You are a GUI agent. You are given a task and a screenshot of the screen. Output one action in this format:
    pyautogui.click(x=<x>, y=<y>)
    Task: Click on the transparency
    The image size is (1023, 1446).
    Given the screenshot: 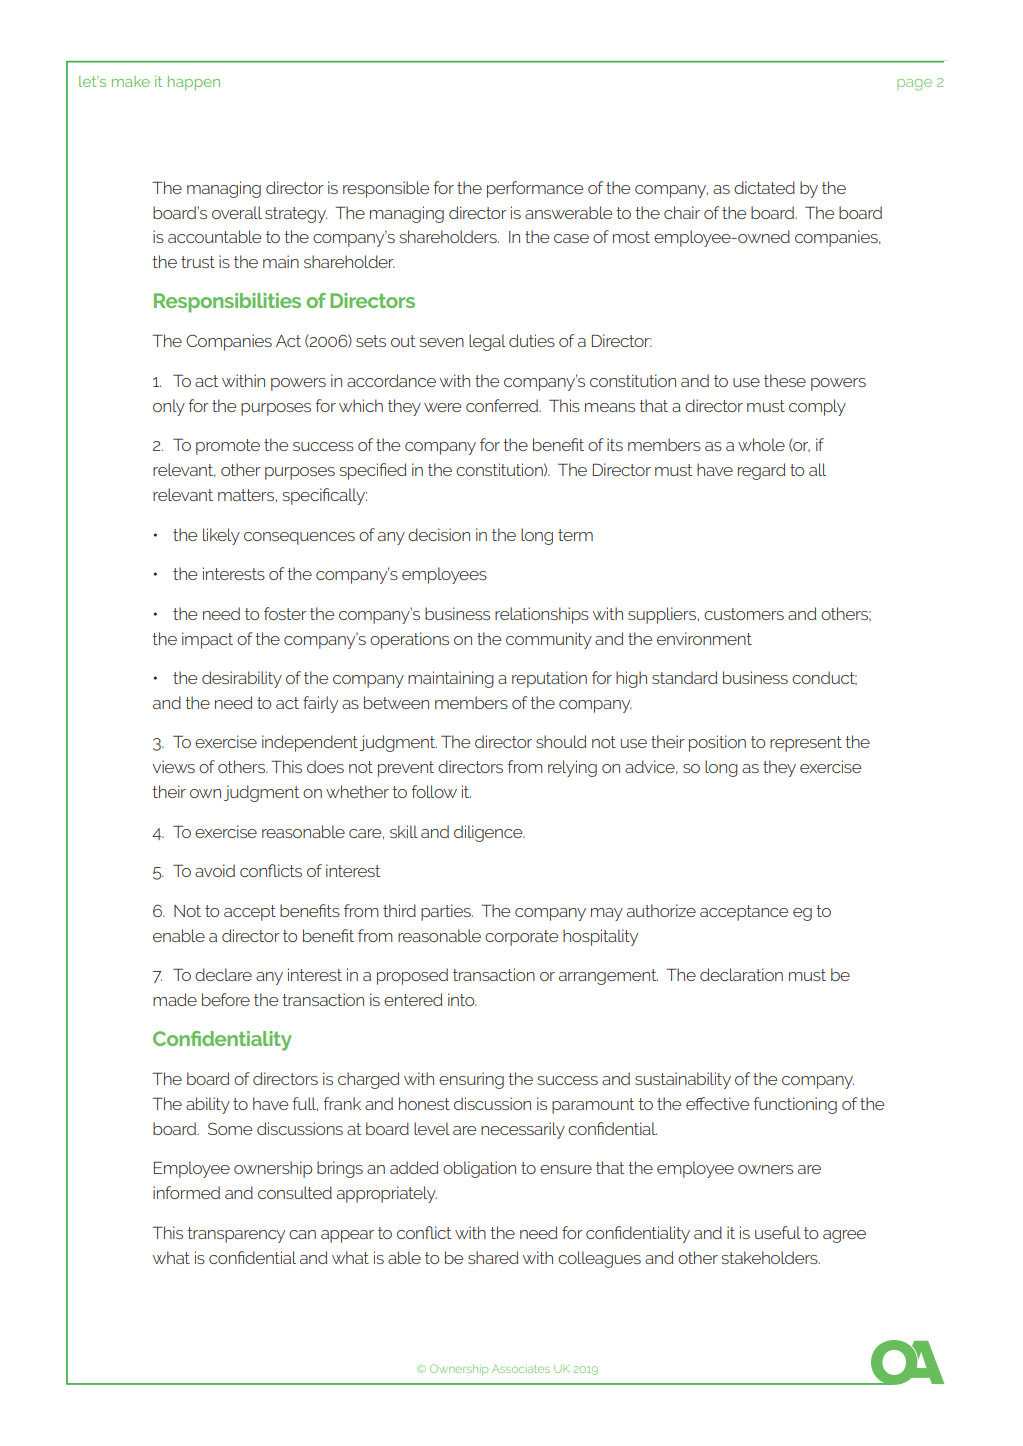 What is the action you would take?
    pyautogui.click(x=236, y=1235)
